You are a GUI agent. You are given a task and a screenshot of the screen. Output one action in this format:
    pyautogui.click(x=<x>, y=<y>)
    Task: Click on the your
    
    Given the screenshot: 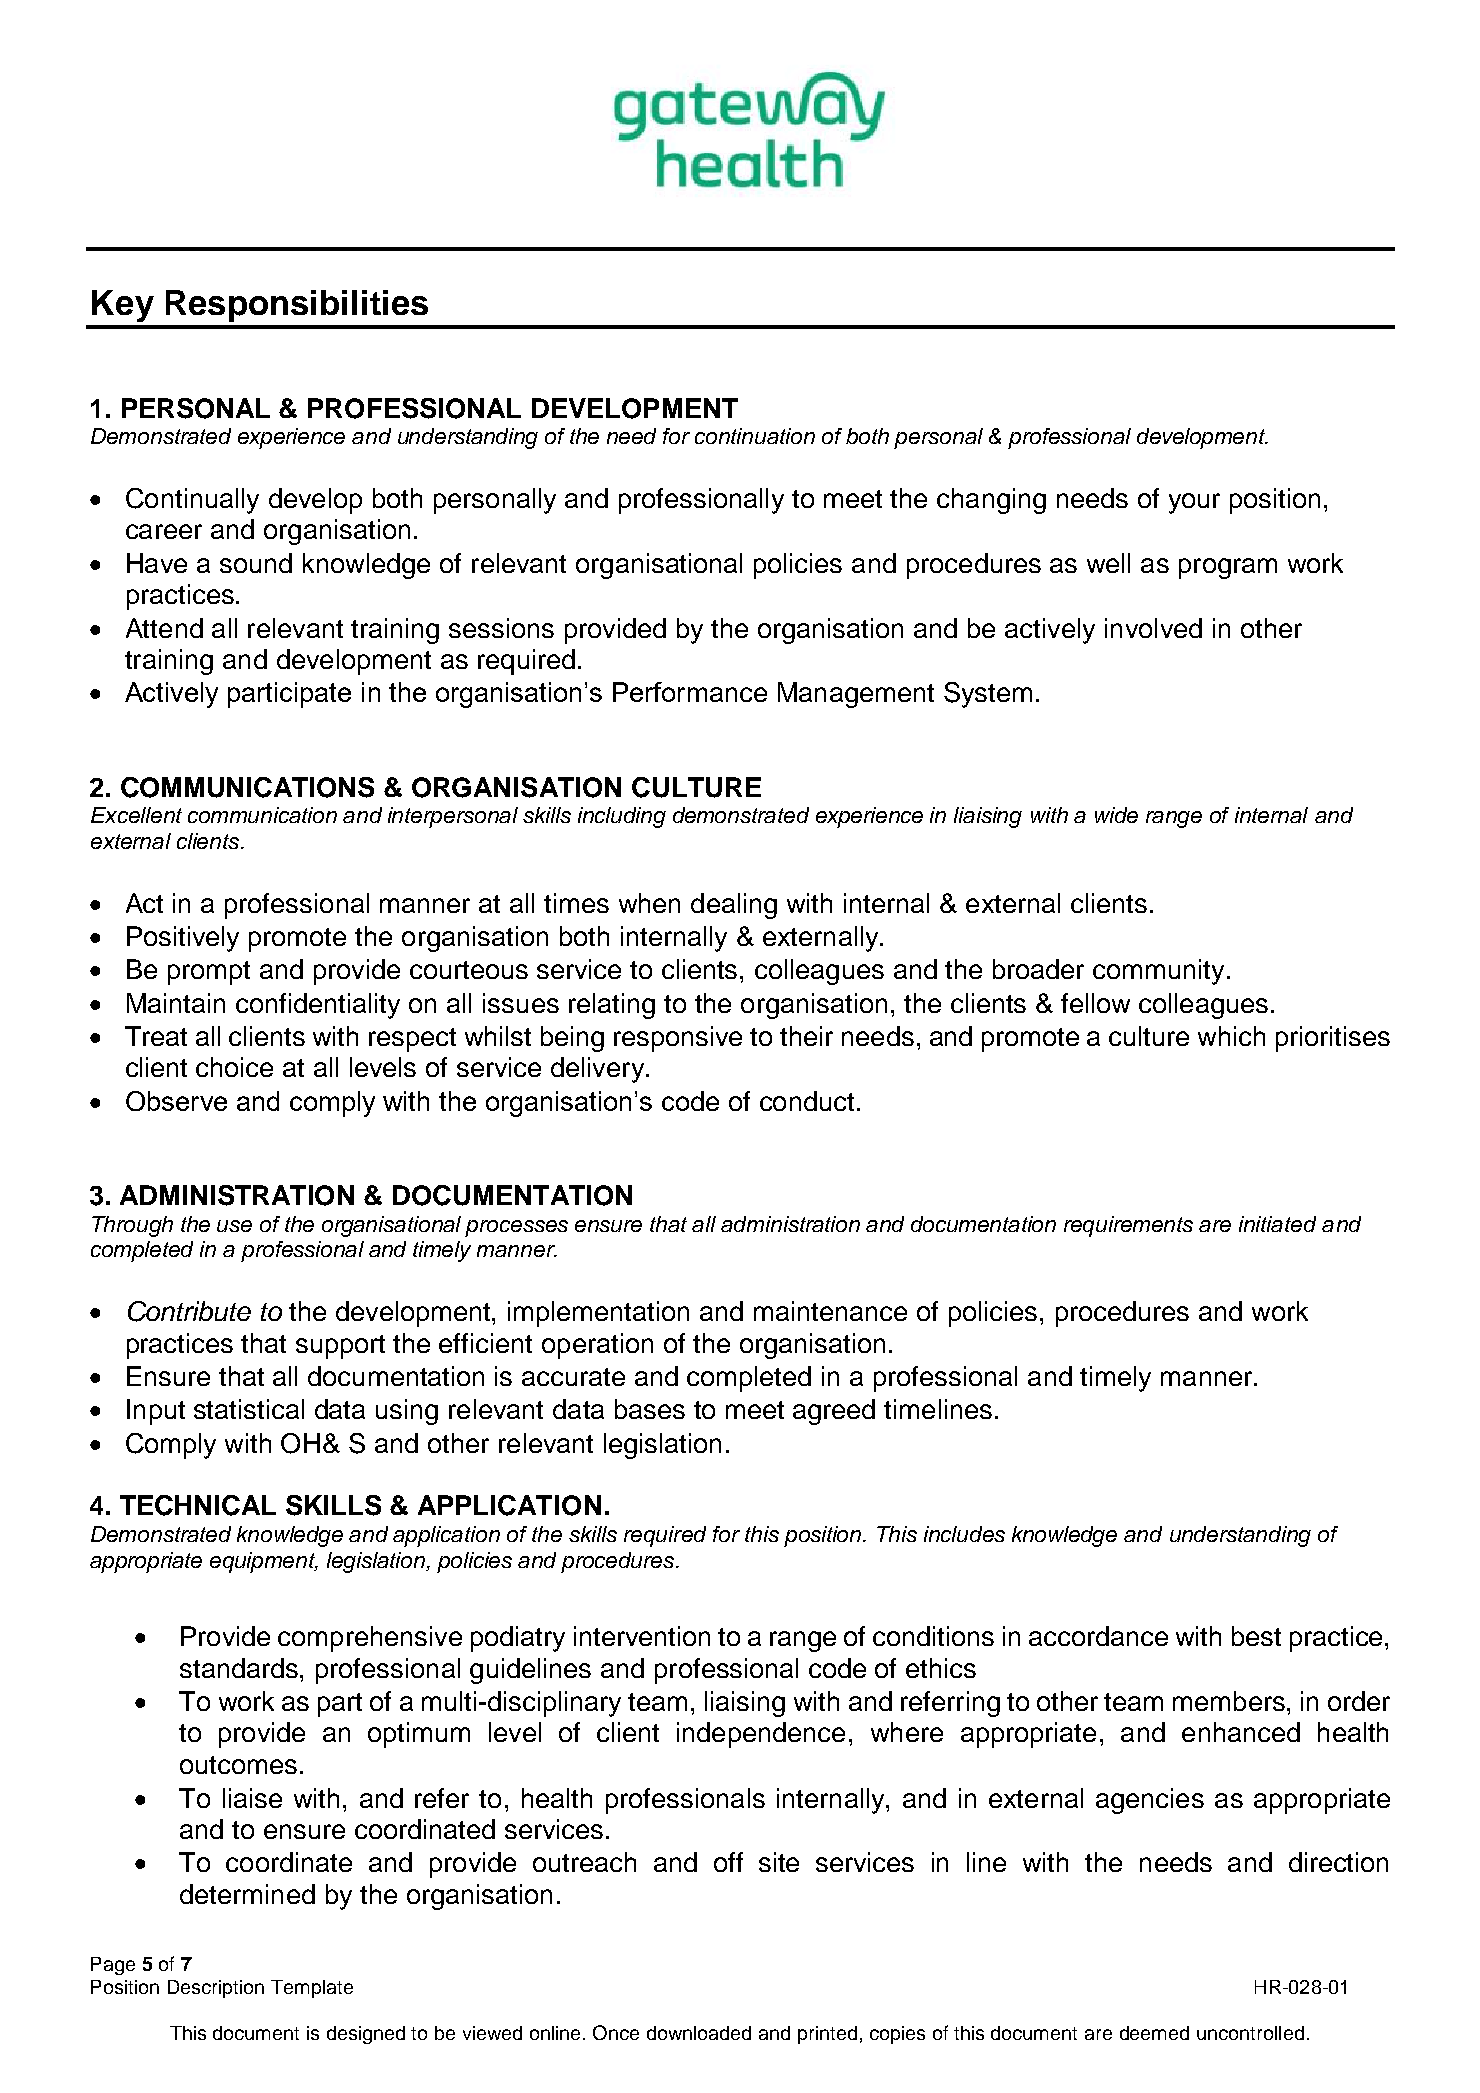 What is the action you would take?
    pyautogui.click(x=1194, y=503)
